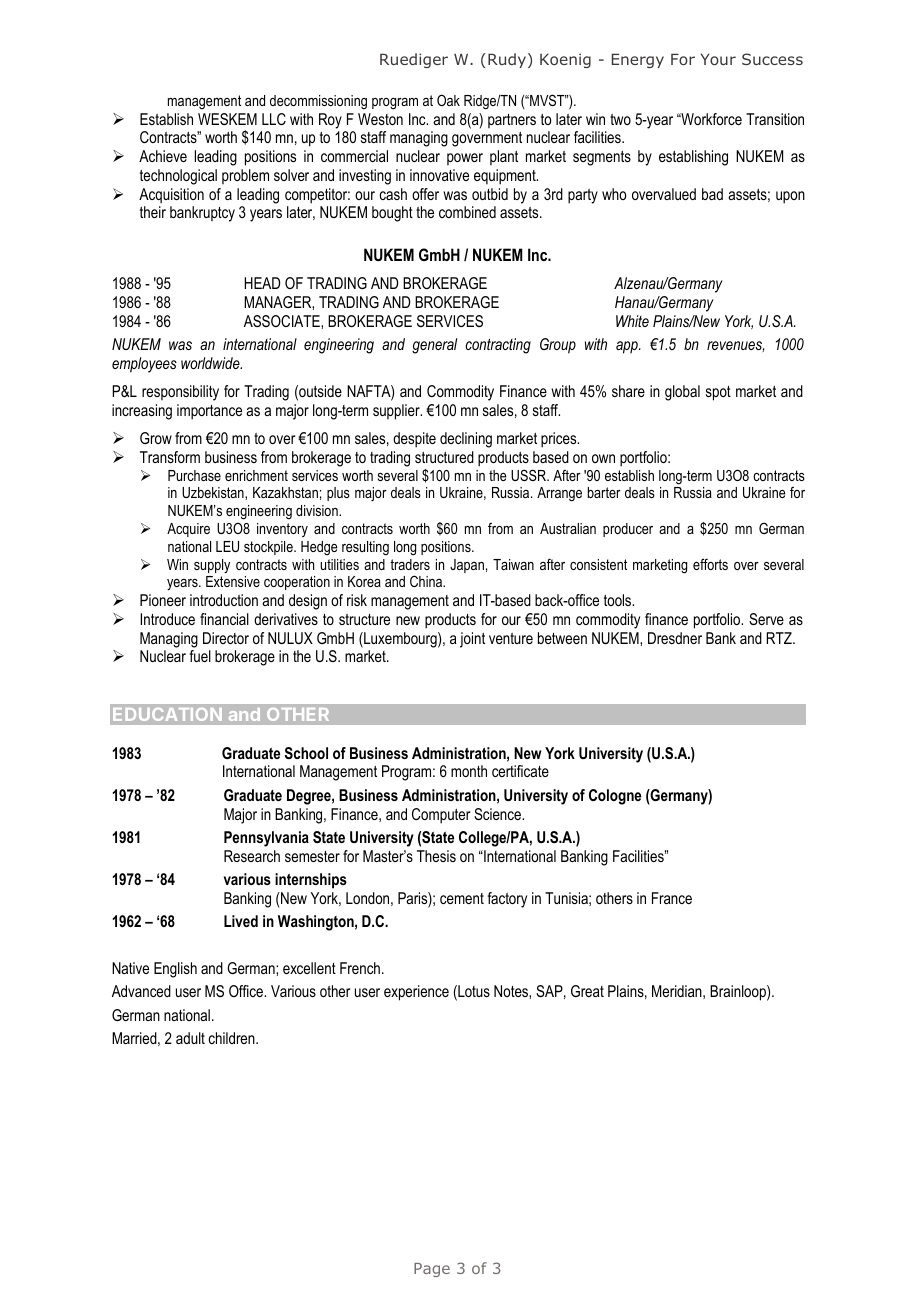 The height and width of the screenshot is (1308, 924). I want to click on Your, so click(718, 59).
